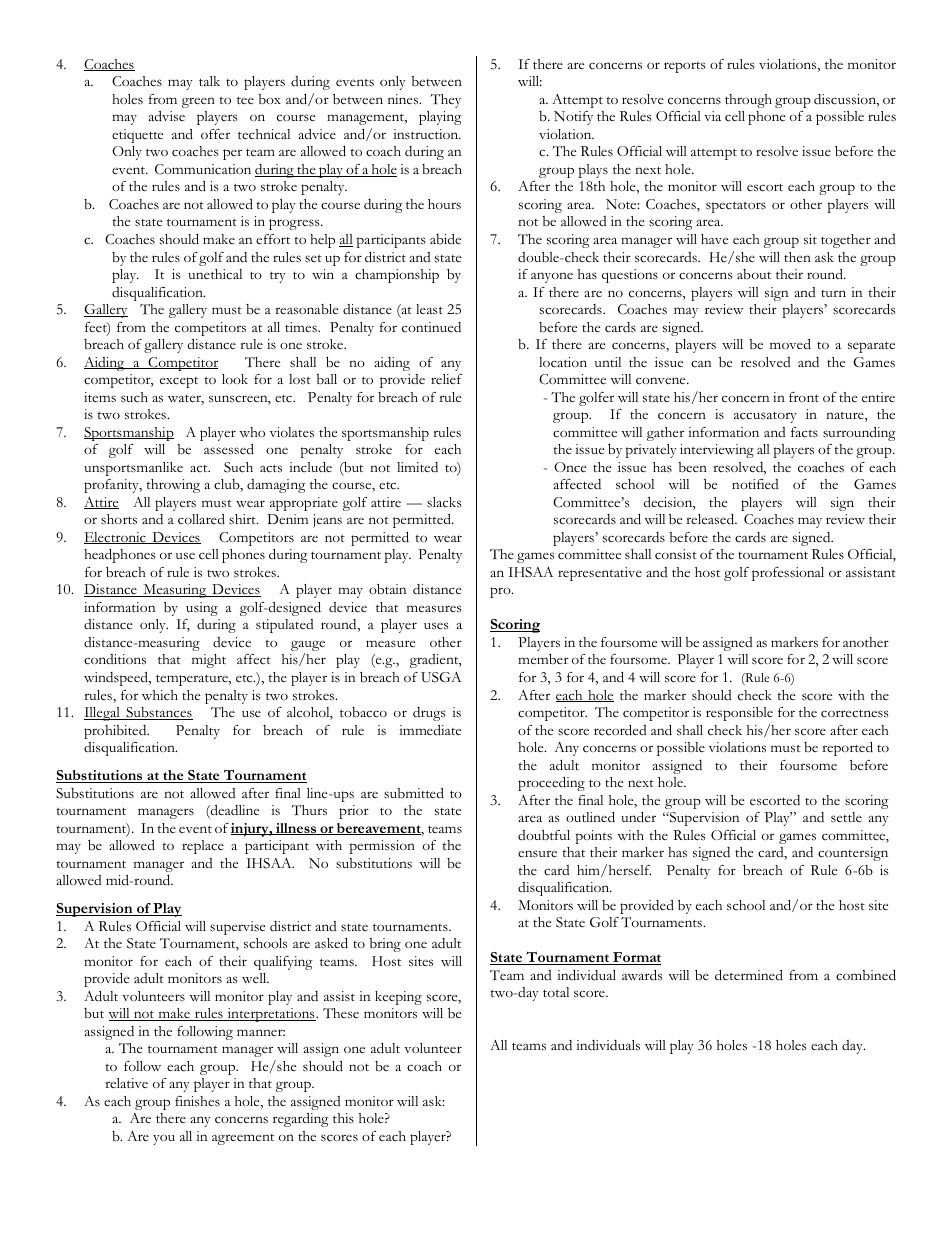 This image has height=1233, width=952. What do you see at coordinates (444, 502) in the image?
I see `slacks` at bounding box center [444, 502].
